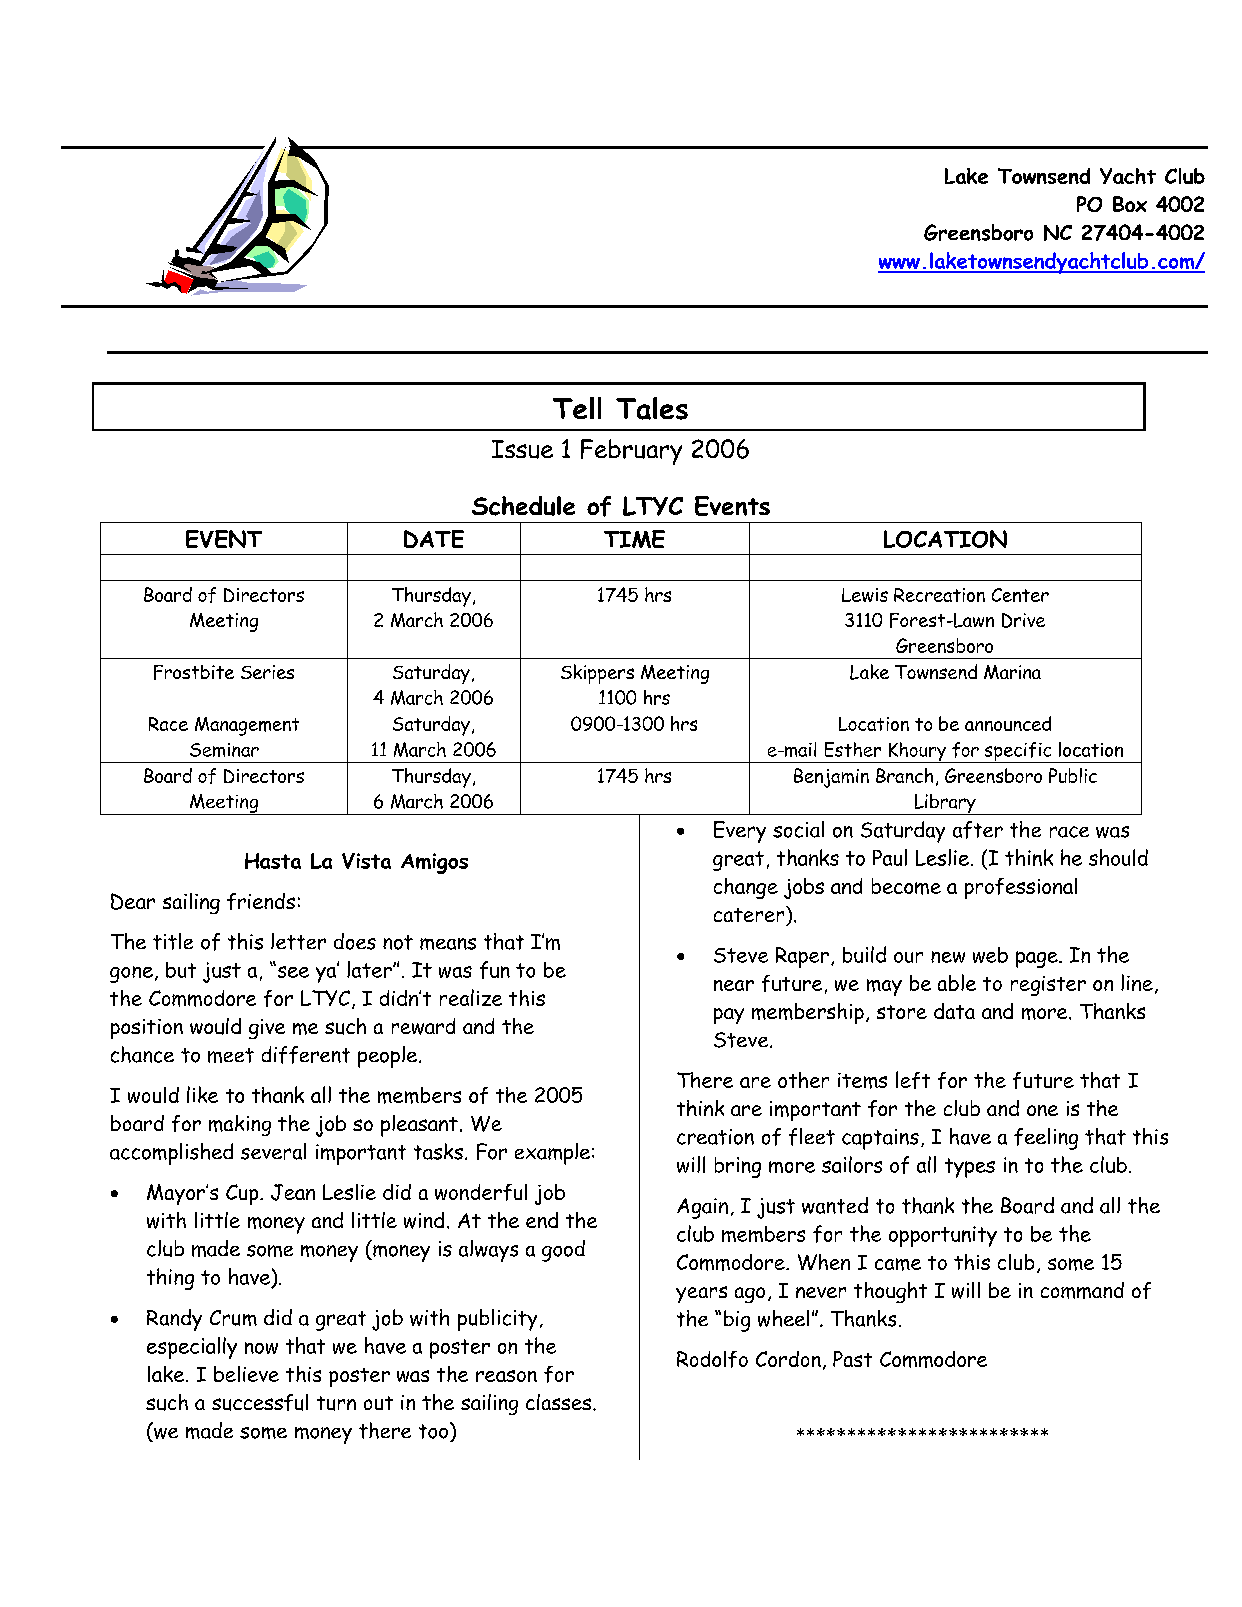  What do you see at coordinates (1130, 204) in the image?
I see `Box` at bounding box center [1130, 204].
